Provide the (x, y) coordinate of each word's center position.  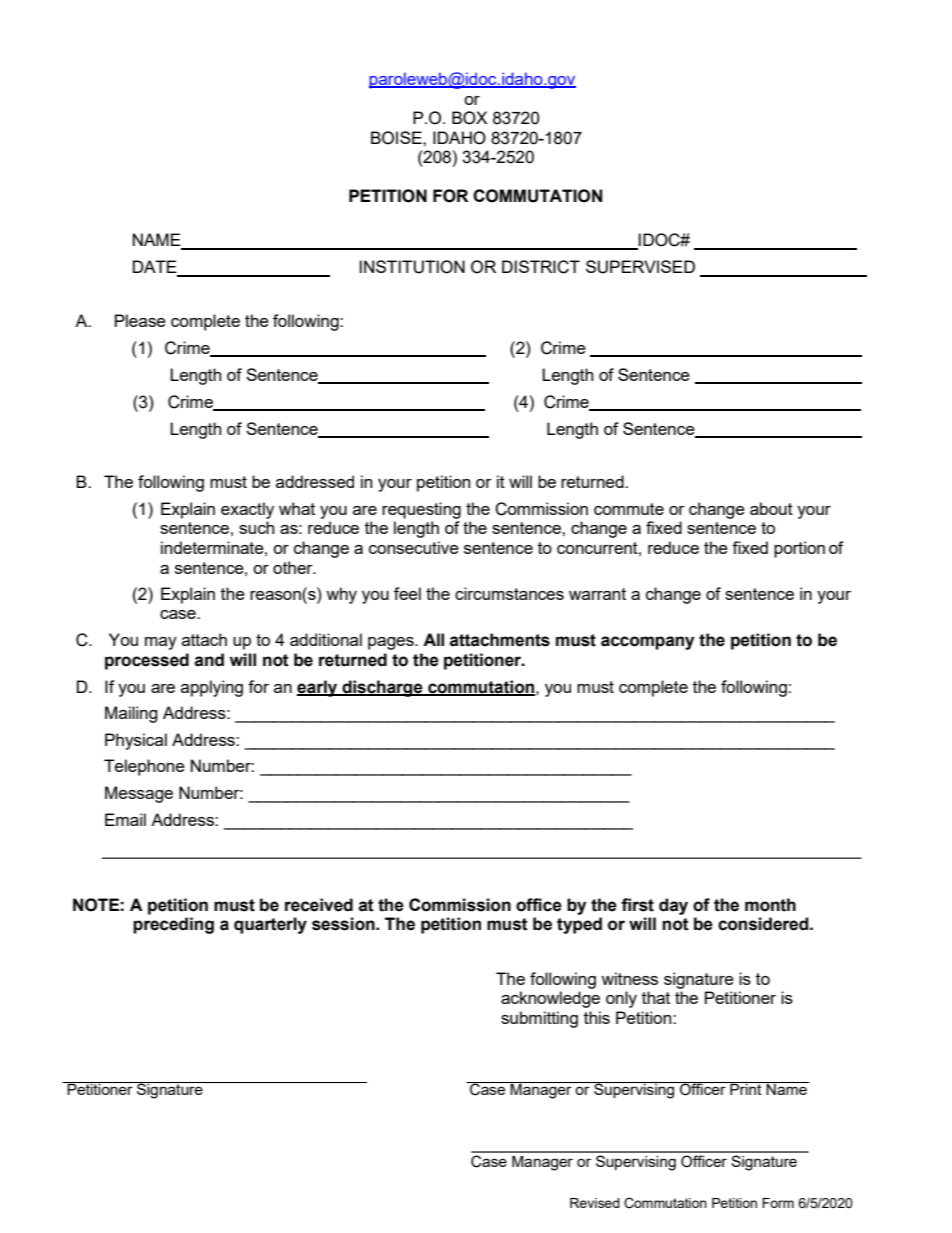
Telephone (144, 767)
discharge (382, 688)
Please (140, 320)
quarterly (270, 925)
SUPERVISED (640, 267)
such (256, 527)
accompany (647, 643)
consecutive (414, 547)
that (656, 997)
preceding (173, 925)
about (771, 508)
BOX (469, 118)
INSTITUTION (412, 267)
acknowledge (550, 999)
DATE (156, 268)
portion (799, 549)
